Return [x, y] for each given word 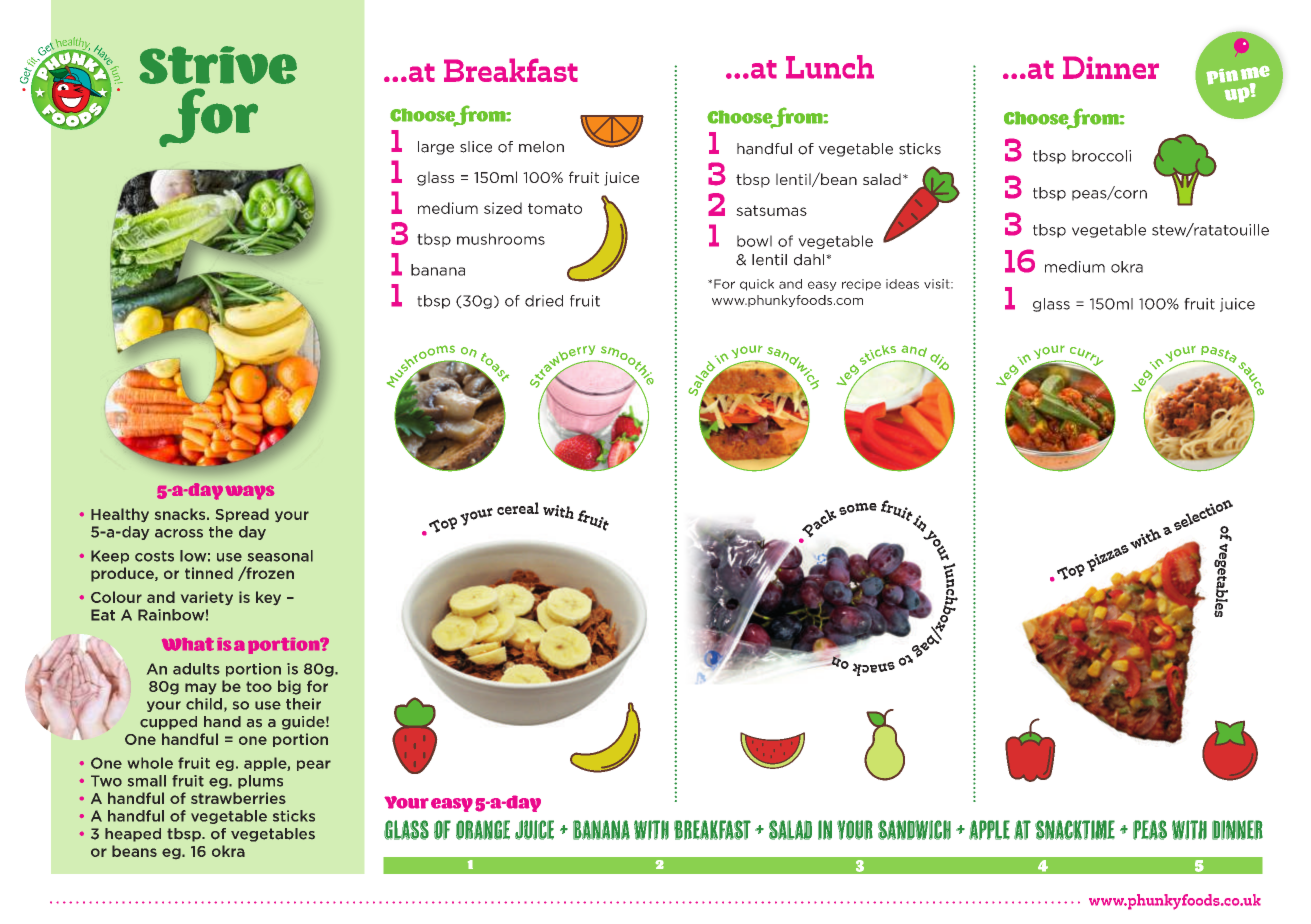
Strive [218, 65]
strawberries [238, 798]
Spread [242, 515]
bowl [754, 241]
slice [476, 147]
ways [249, 493]
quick [757, 285]
